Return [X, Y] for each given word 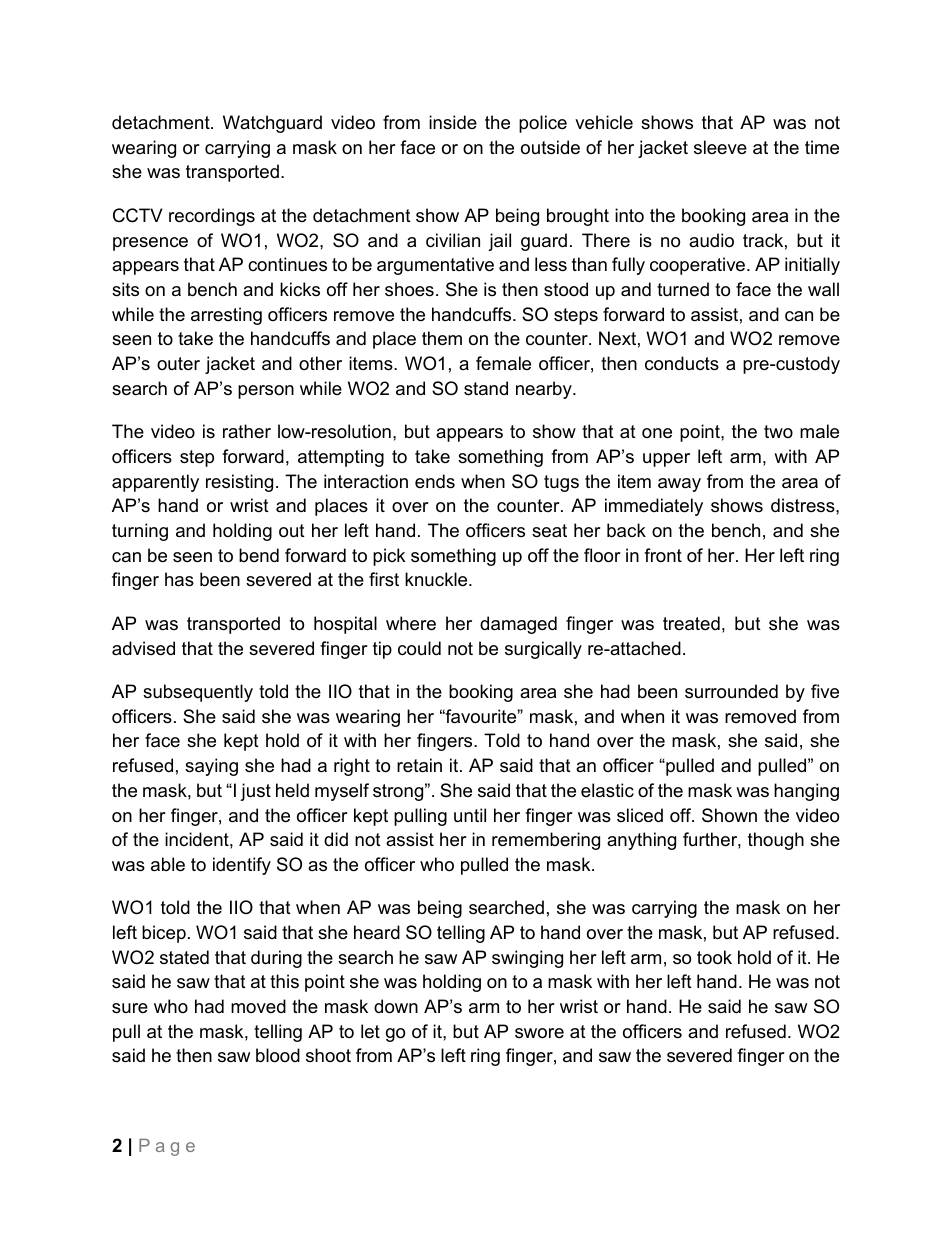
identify [242, 866]
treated [691, 623]
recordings [212, 217]
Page [167, 1147]
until [470, 815]
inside [453, 122]
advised [143, 648]
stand [486, 388]
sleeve [720, 147]
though [776, 841]
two [778, 431]
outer [178, 363]
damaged [518, 625]
